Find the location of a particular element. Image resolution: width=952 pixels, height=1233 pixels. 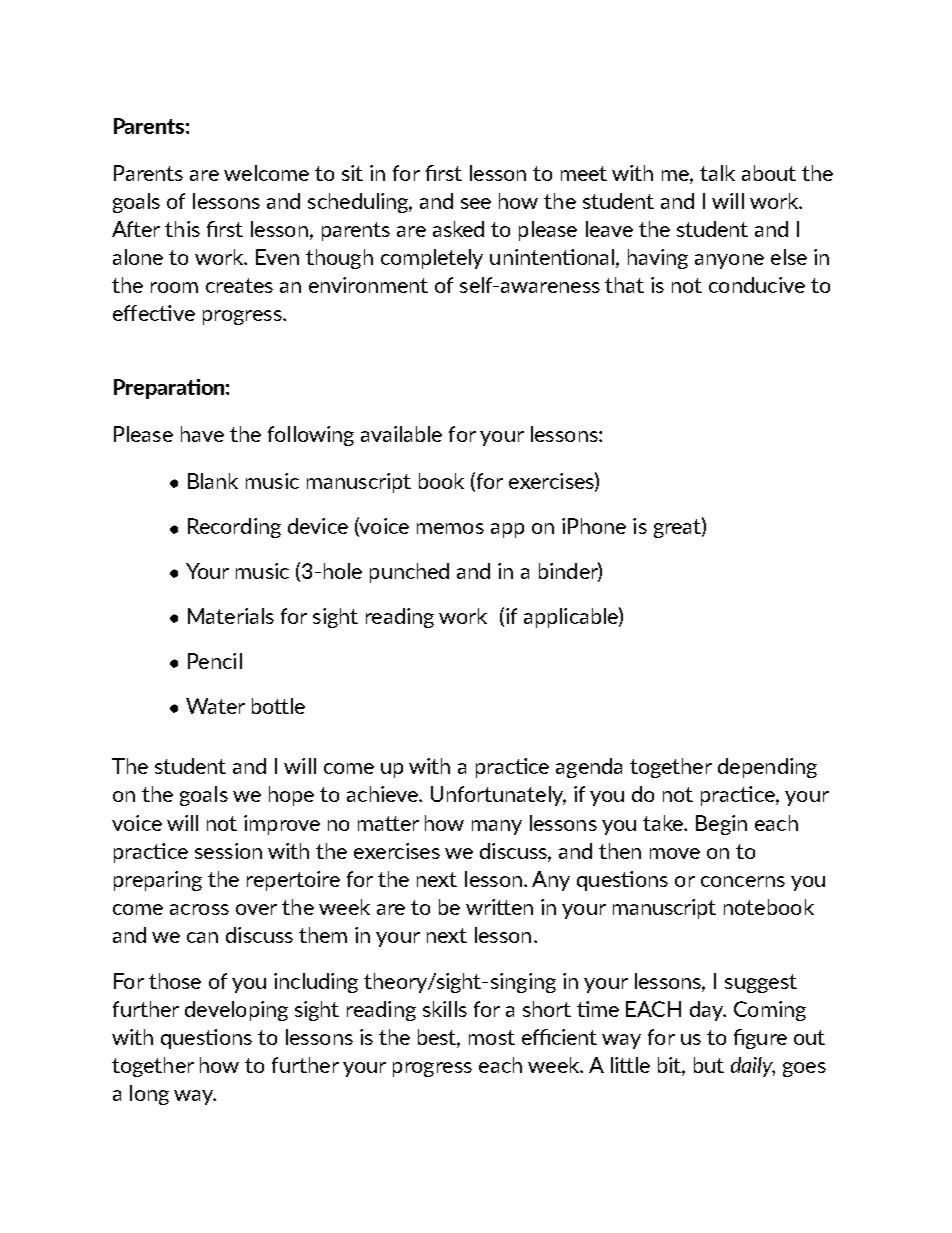

most is located at coordinates (492, 1037).
